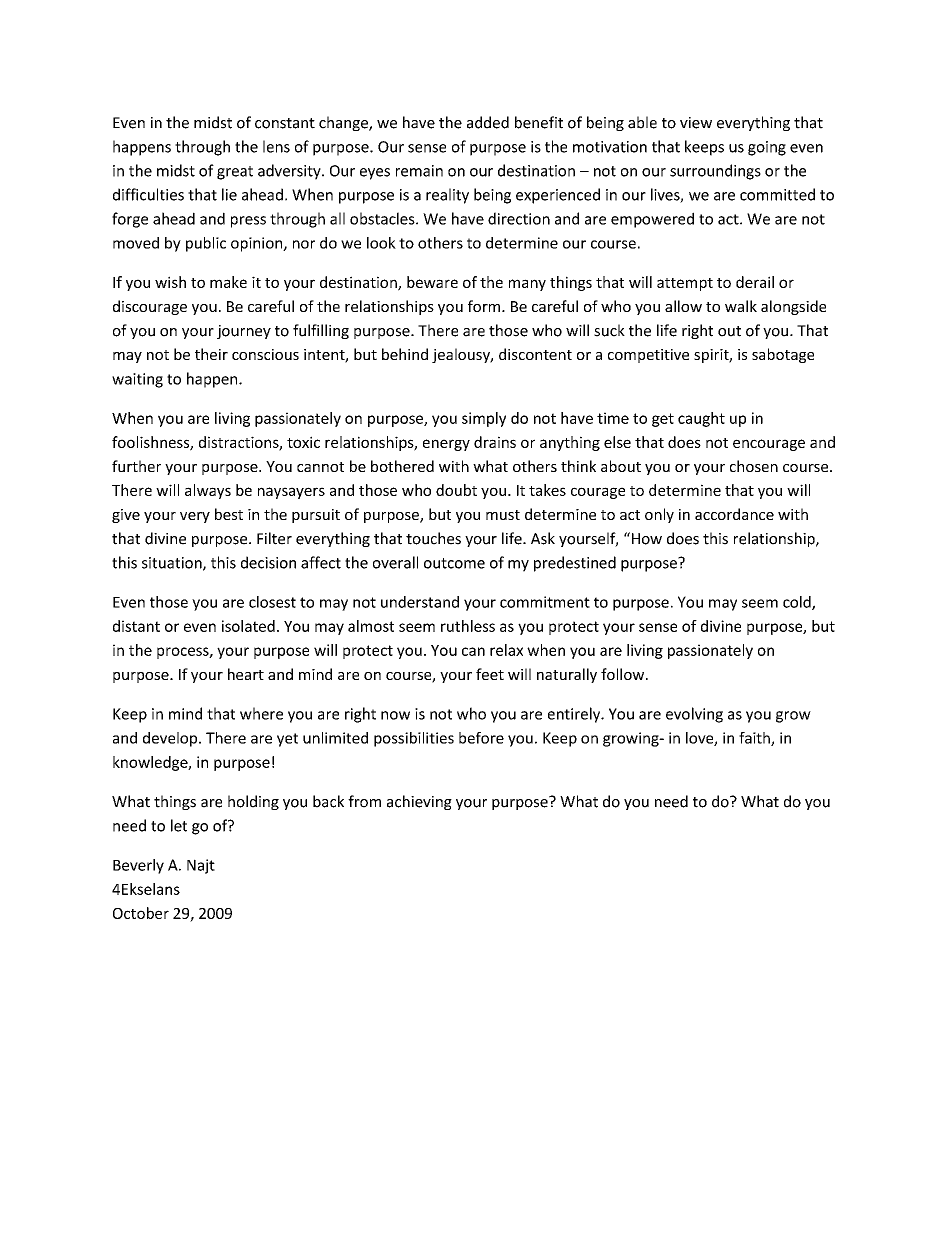 This screenshot has width=952, height=1233. What do you see at coordinates (484, 419) in the screenshot?
I see `simply` at bounding box center [484, 419].
